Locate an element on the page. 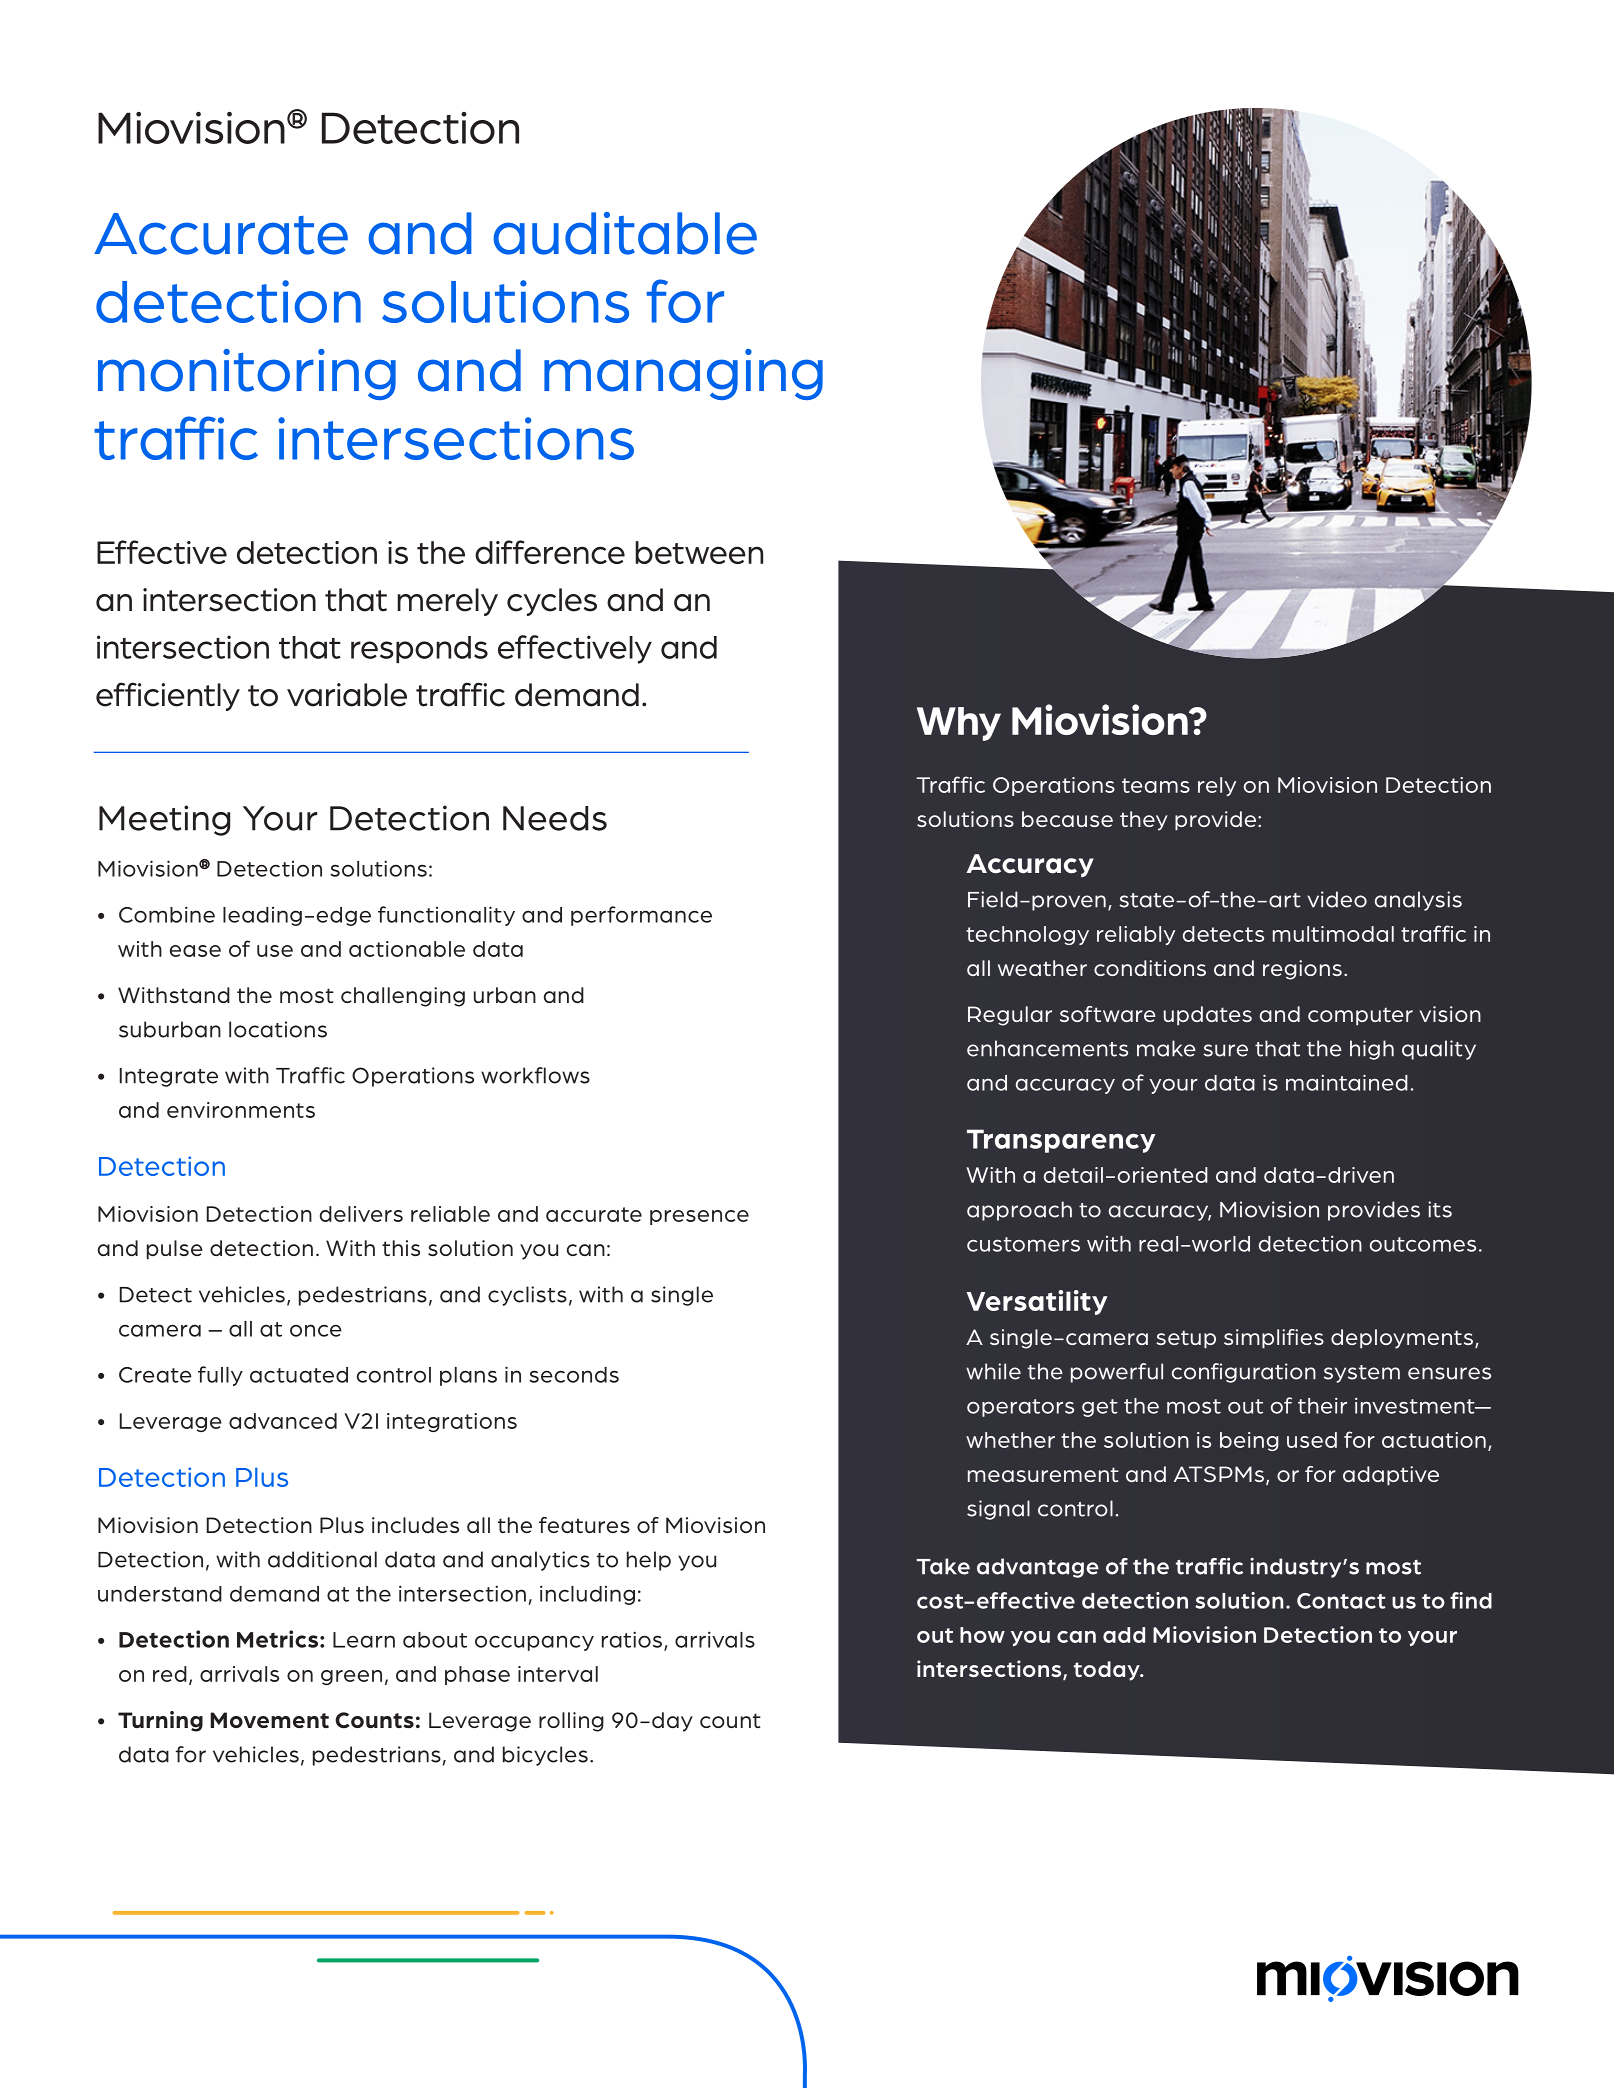 This document has height=2088, width=1614. monitoring is located at coordinates (247, 374).
